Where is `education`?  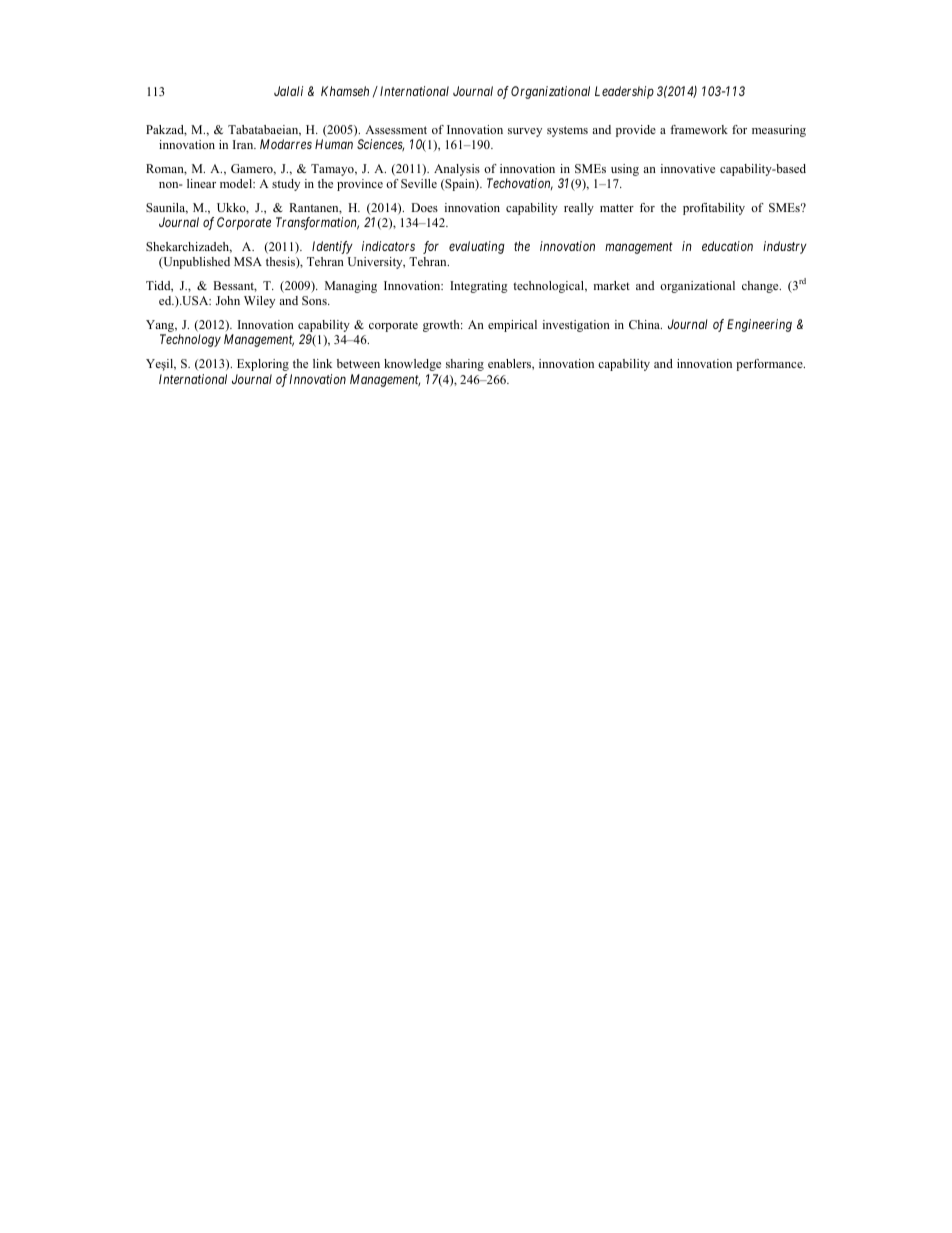 education is located at coordinates (727, 246).
